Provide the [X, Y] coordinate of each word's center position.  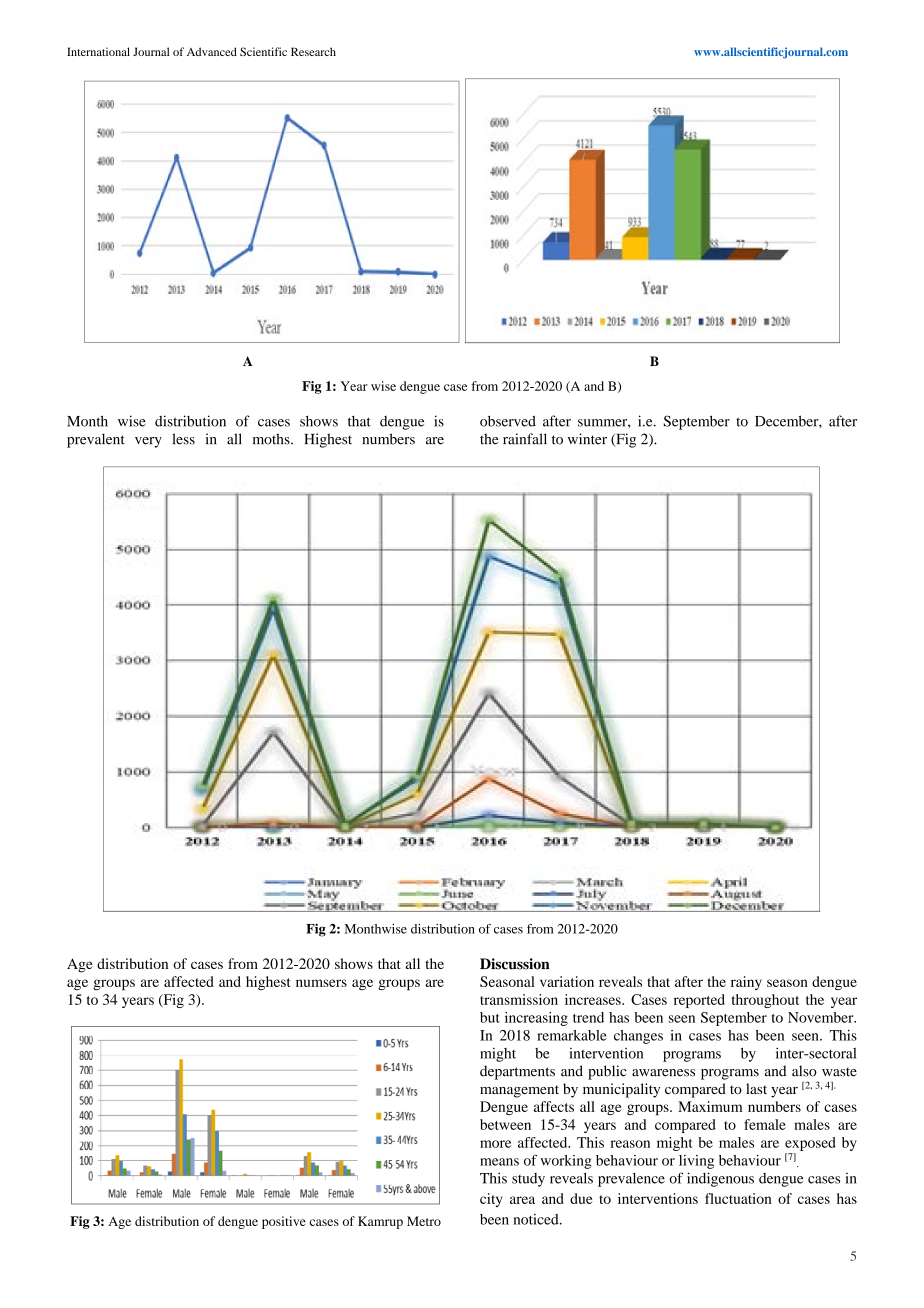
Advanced [212, 51]
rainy [746, 983]
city [491, 1200]
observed [508, 421]
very [148, 442]
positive [284, 1222]
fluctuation [738, 1198]
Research [313, 51]
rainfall [525, 439]
